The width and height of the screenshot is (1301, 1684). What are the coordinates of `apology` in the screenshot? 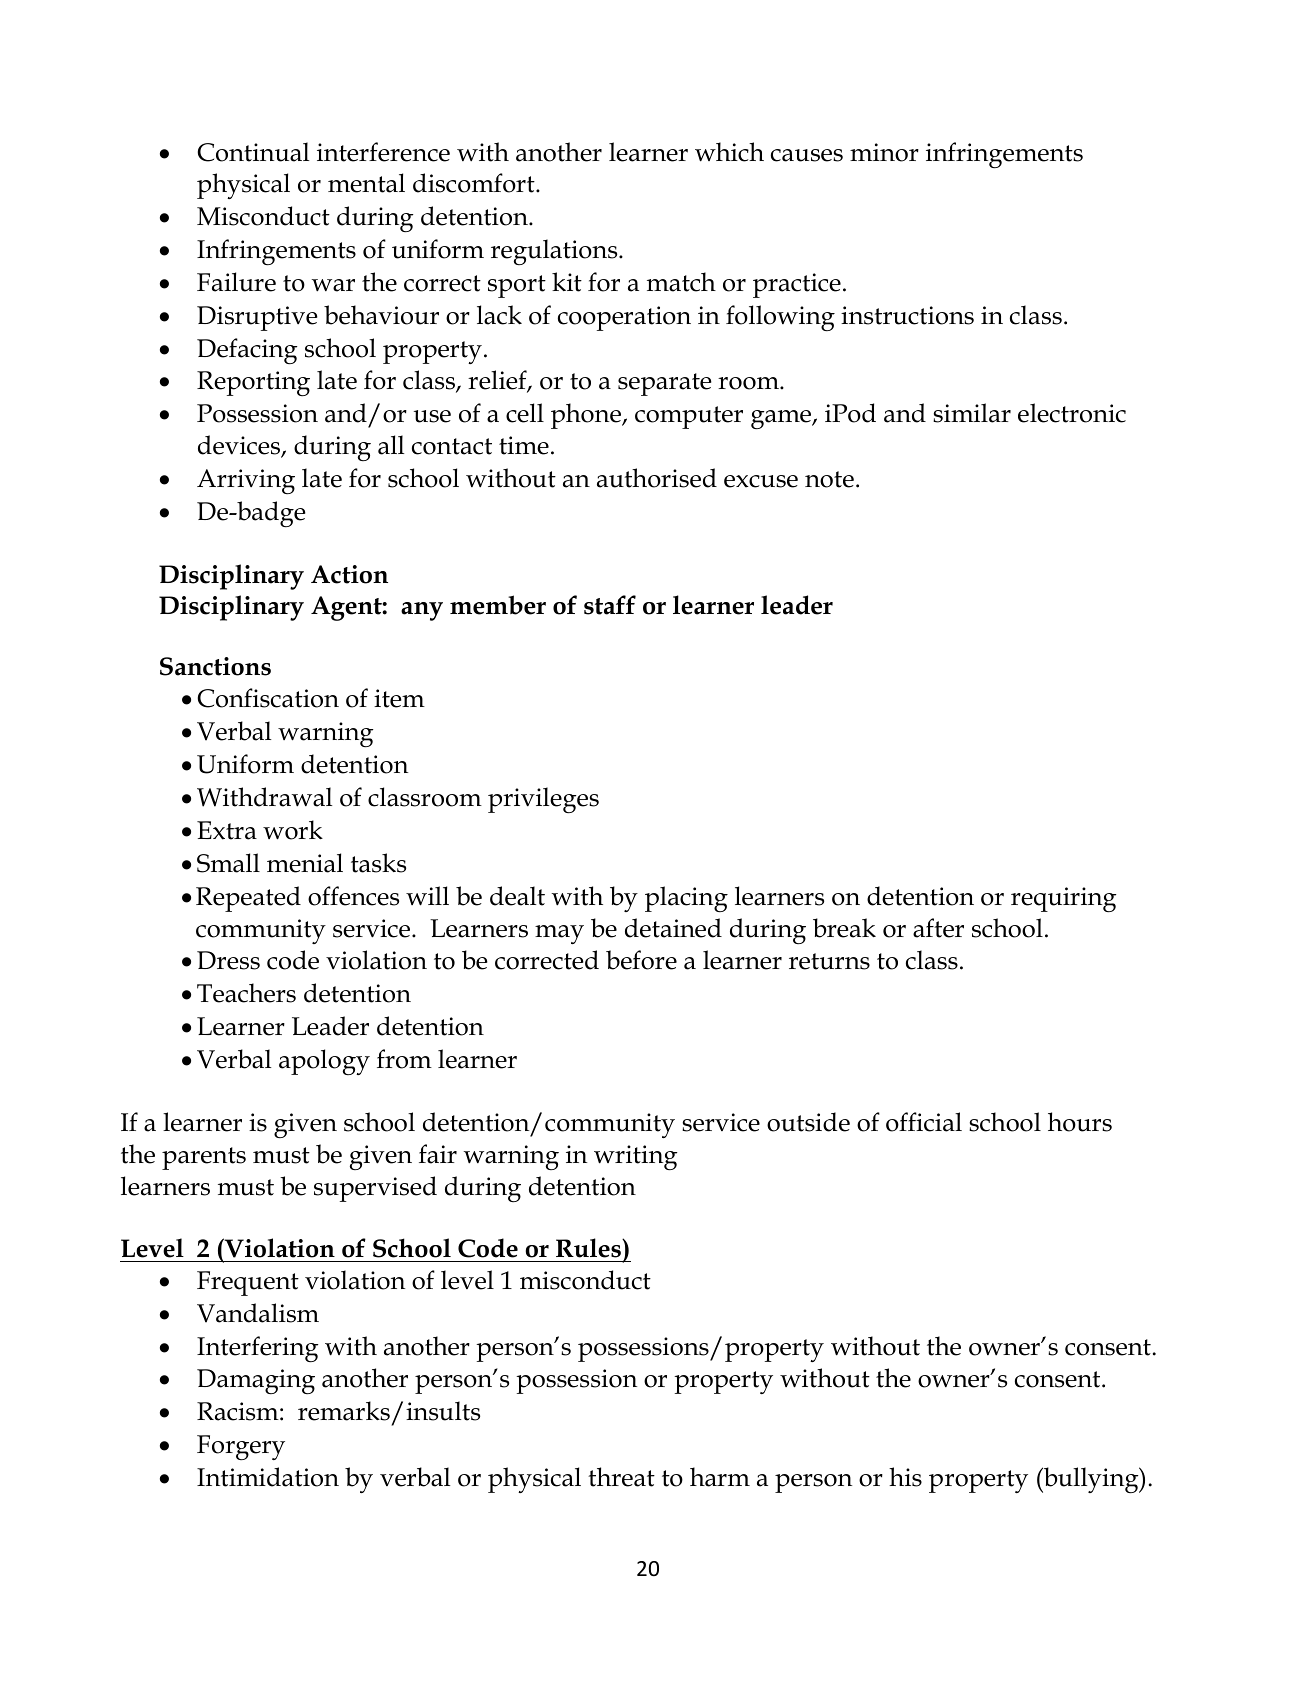 It's located at (324, 1062).
